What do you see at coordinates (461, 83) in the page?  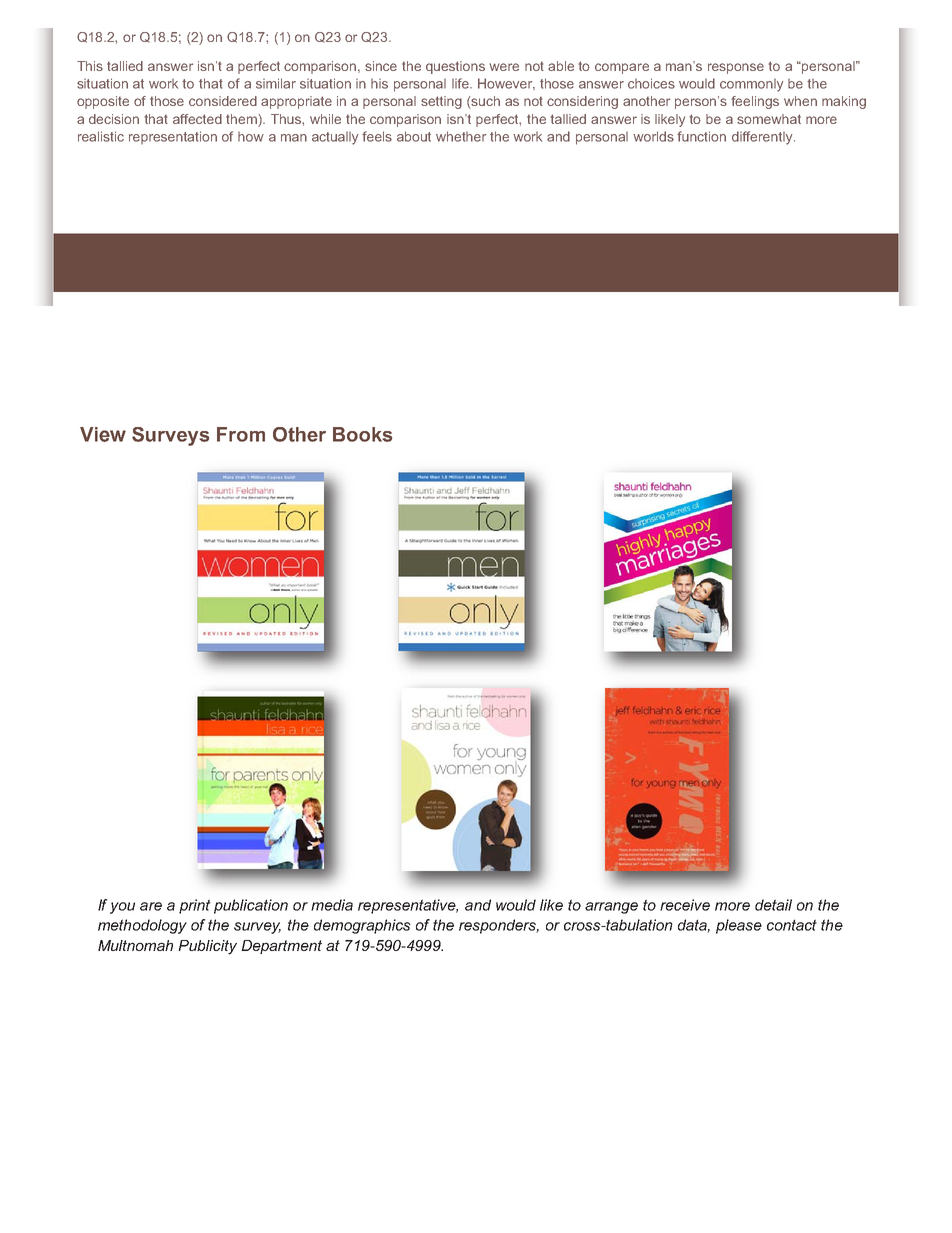 I see `life` at bounding box center [461, 83].
